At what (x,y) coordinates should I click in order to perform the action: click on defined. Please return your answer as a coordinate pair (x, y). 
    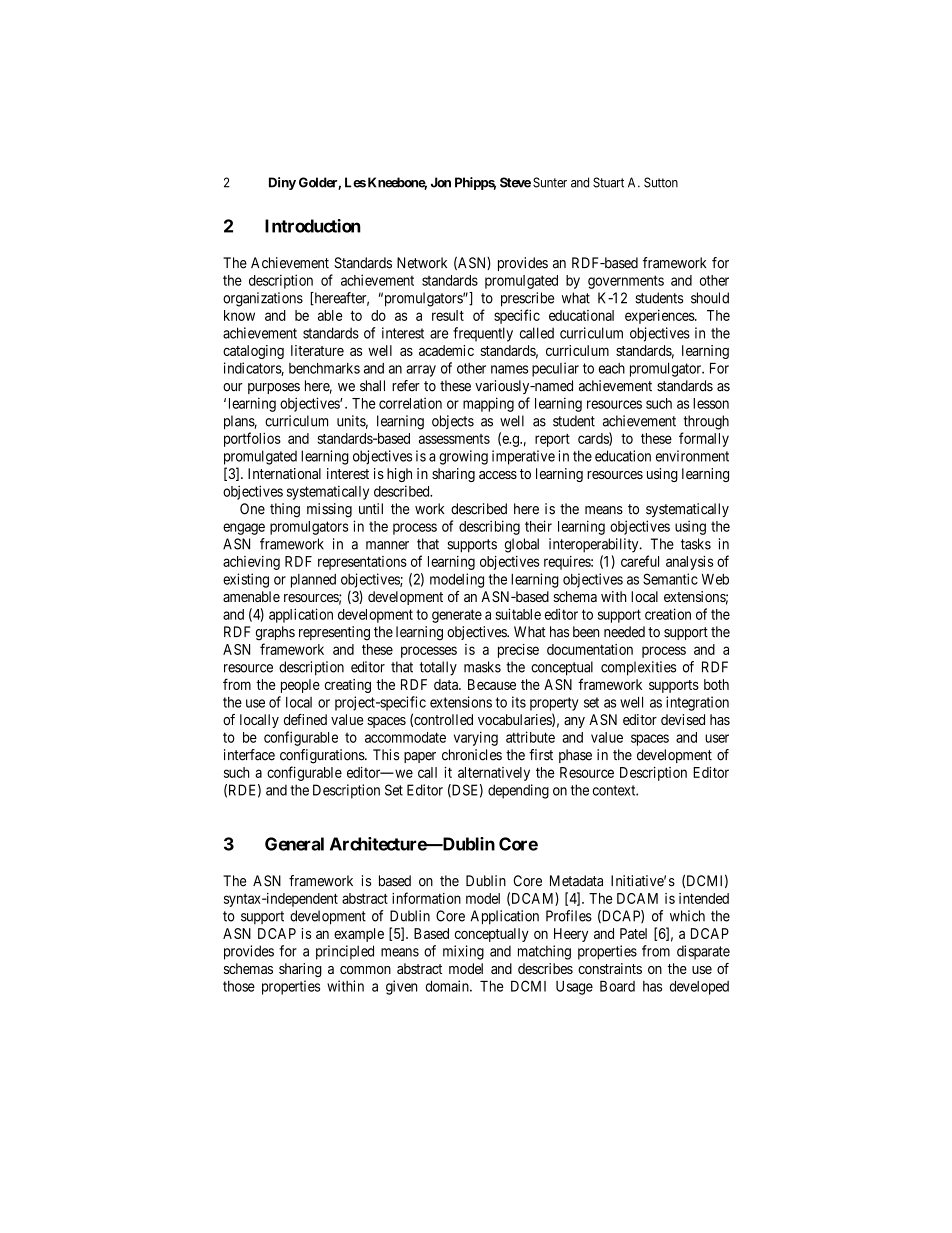
    Looking at the image, I should click on (305, 719).
